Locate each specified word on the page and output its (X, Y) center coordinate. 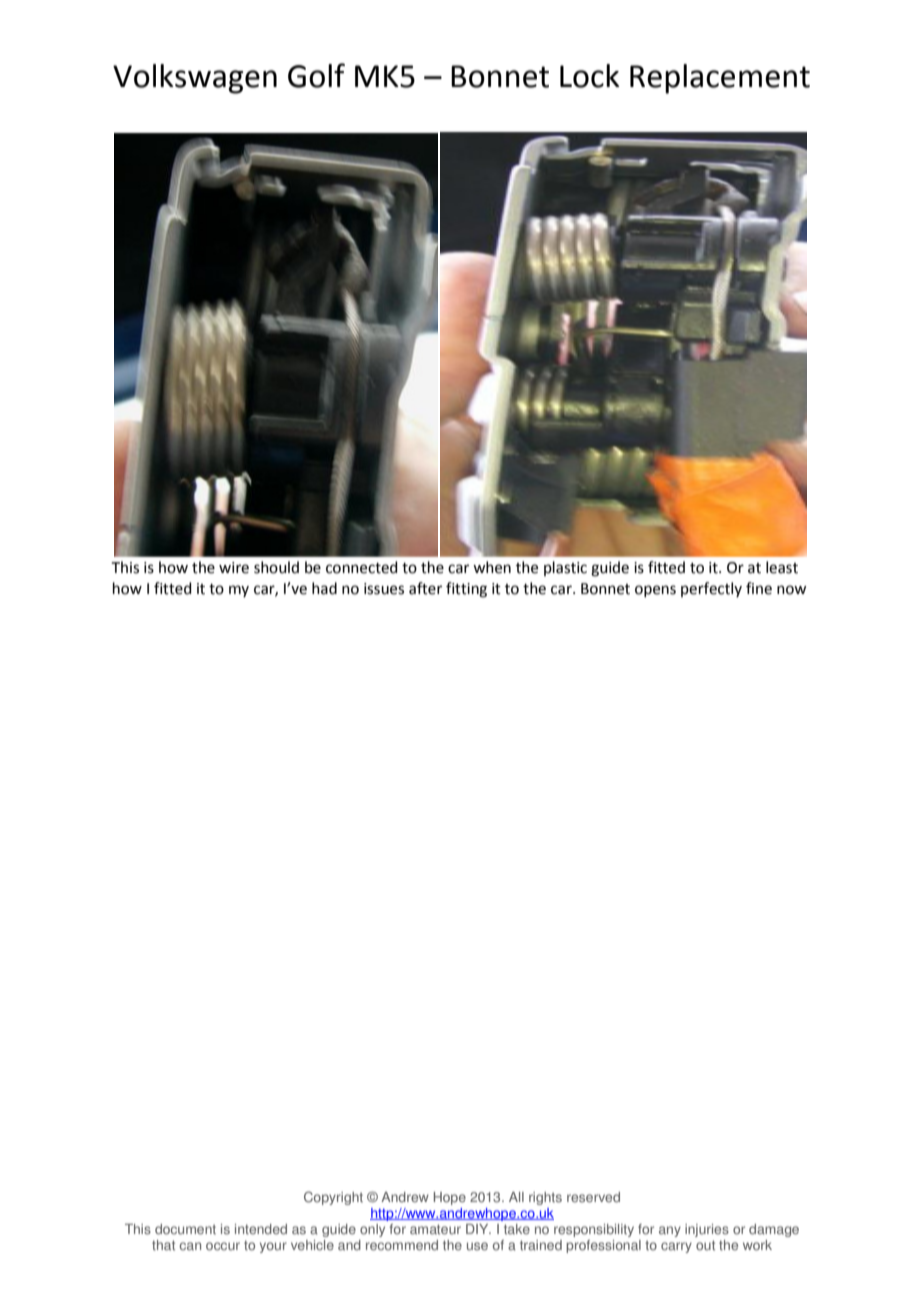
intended (261, 1229)
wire (234, 568)
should (276, 567)
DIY (478, 1229)
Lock (590, 76)
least (782, 567)
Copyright (333, 1198)
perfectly (711, 589)
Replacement (720, 79)
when (492, 567)
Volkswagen (195, 79)
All (516, 1197)
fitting (466, 590)
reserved (593, 1197)
